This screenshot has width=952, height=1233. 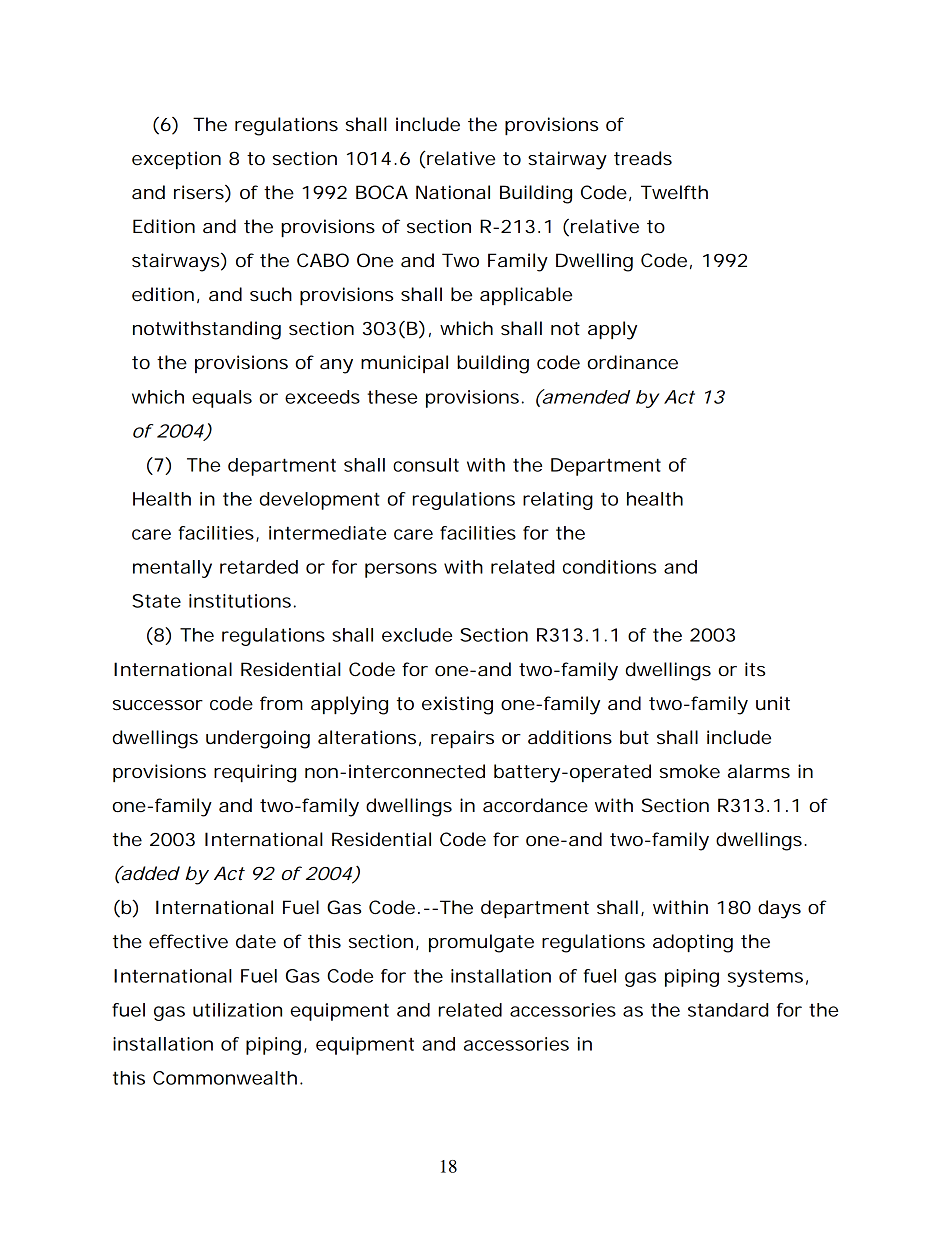 What do you see at coordinates (535, 805) in the screenshot?
I see `accordance` at bounding box center [535, 805].
